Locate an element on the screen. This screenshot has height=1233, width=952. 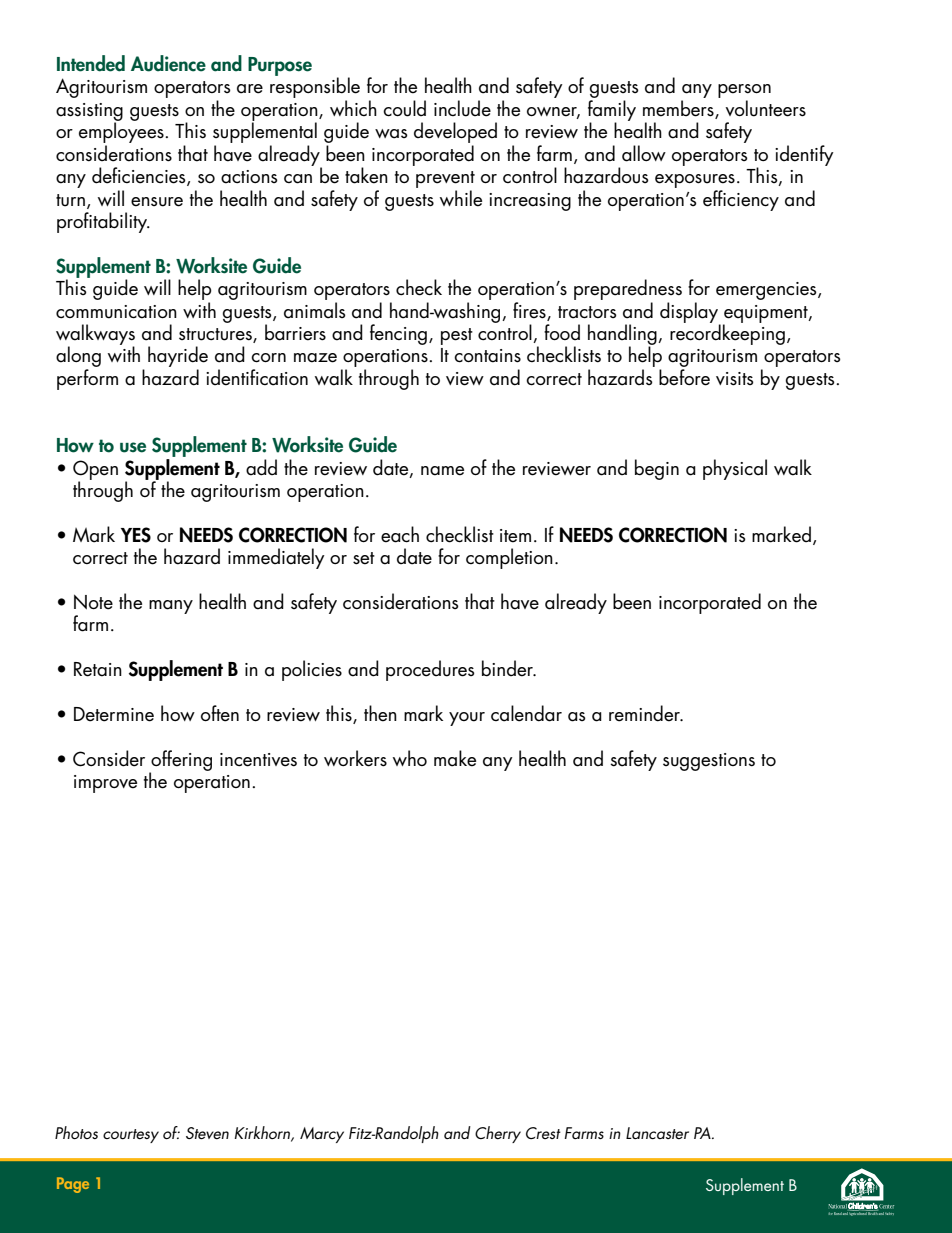
pest is located at coordinates (457, 336).
